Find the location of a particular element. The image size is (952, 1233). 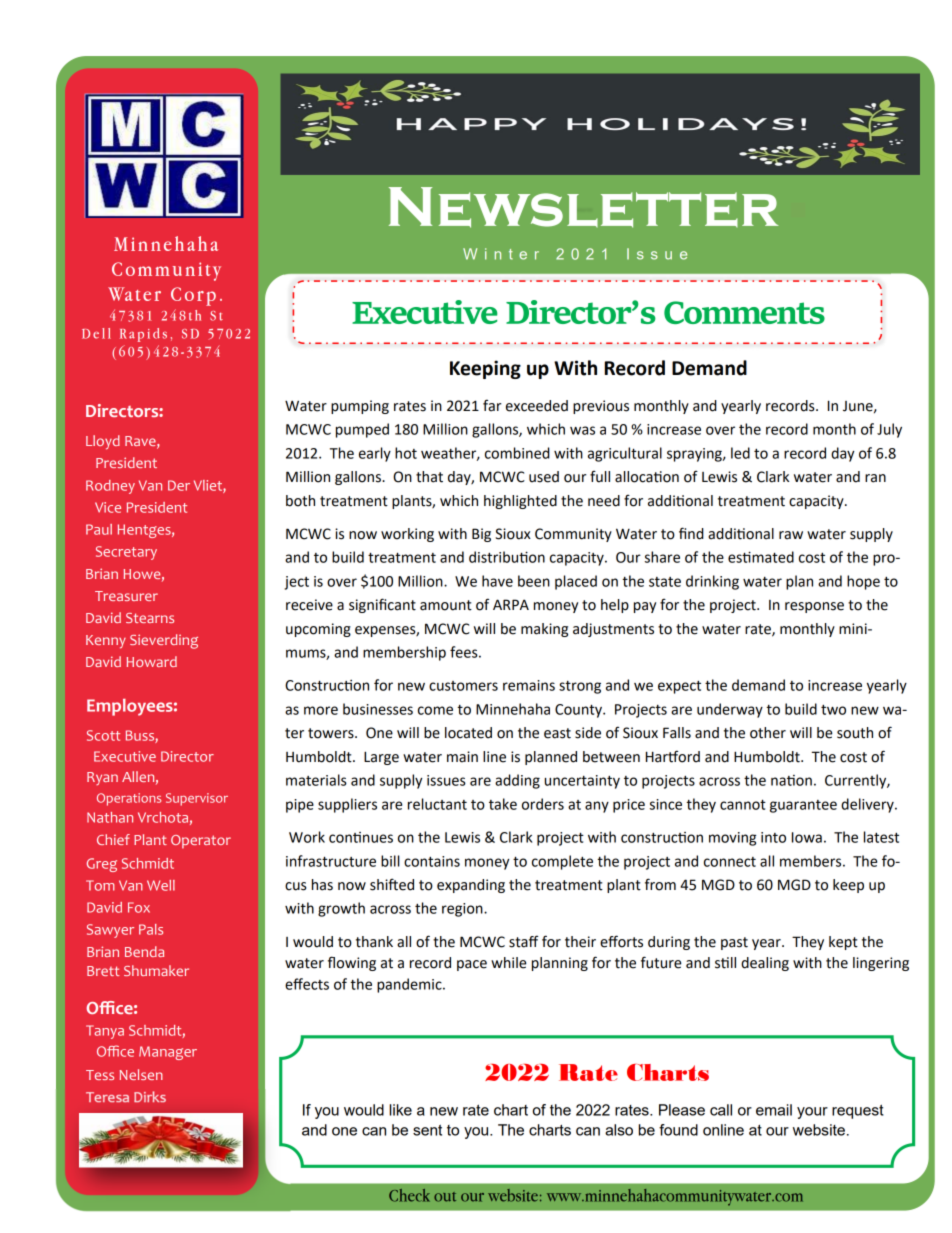

combined is located at coordinates (517, 453).
